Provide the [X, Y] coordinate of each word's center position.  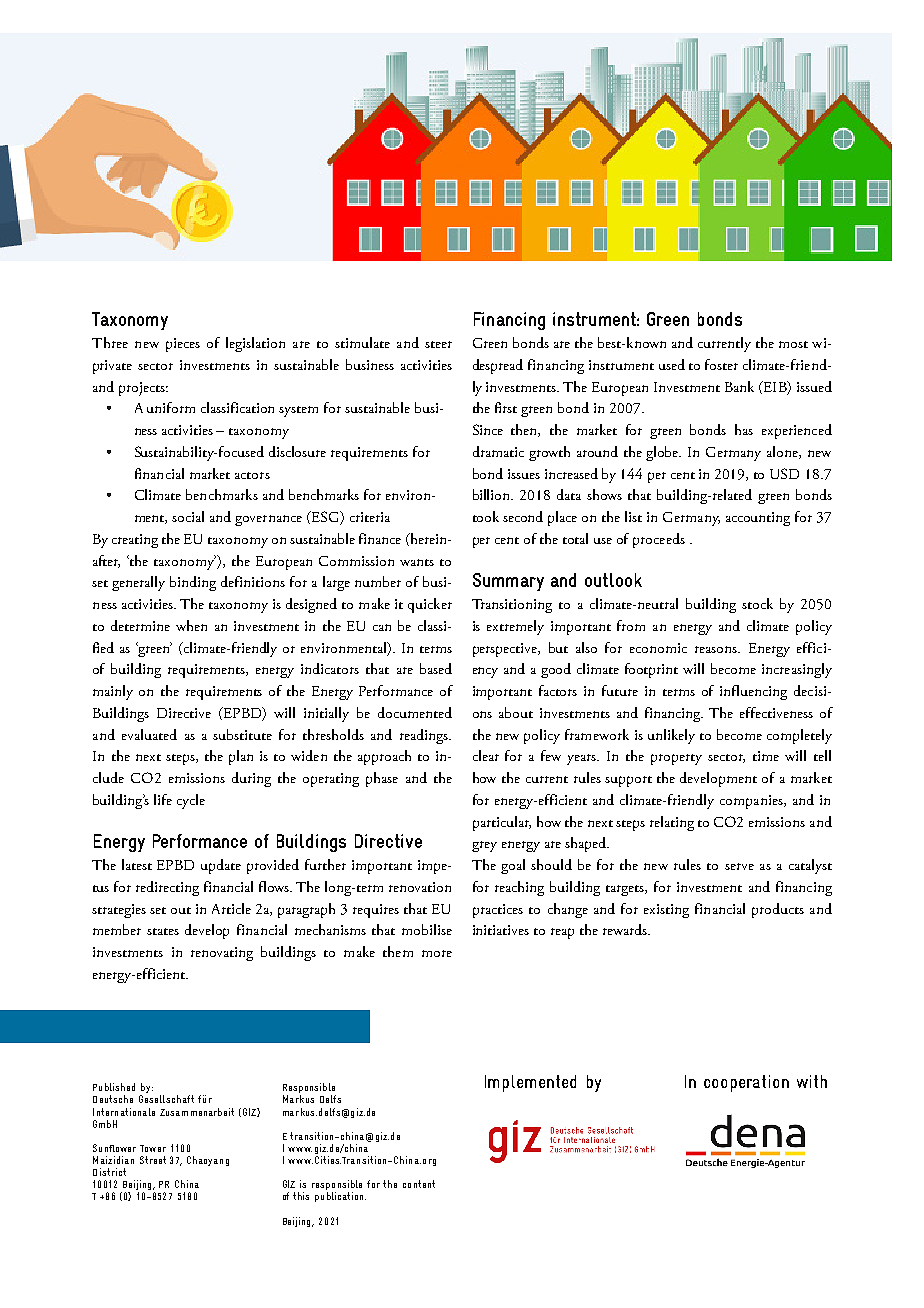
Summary [508, 582]
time [766, 756]
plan [241, 757]
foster [721, 364]
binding [193, 583]
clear [486, 755]
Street [153, 1160]
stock [757, 603]
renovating [222, 954]
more [437, 953]
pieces [183, 345]
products [778, 910]
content [419, 1184]
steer [438, 344]
